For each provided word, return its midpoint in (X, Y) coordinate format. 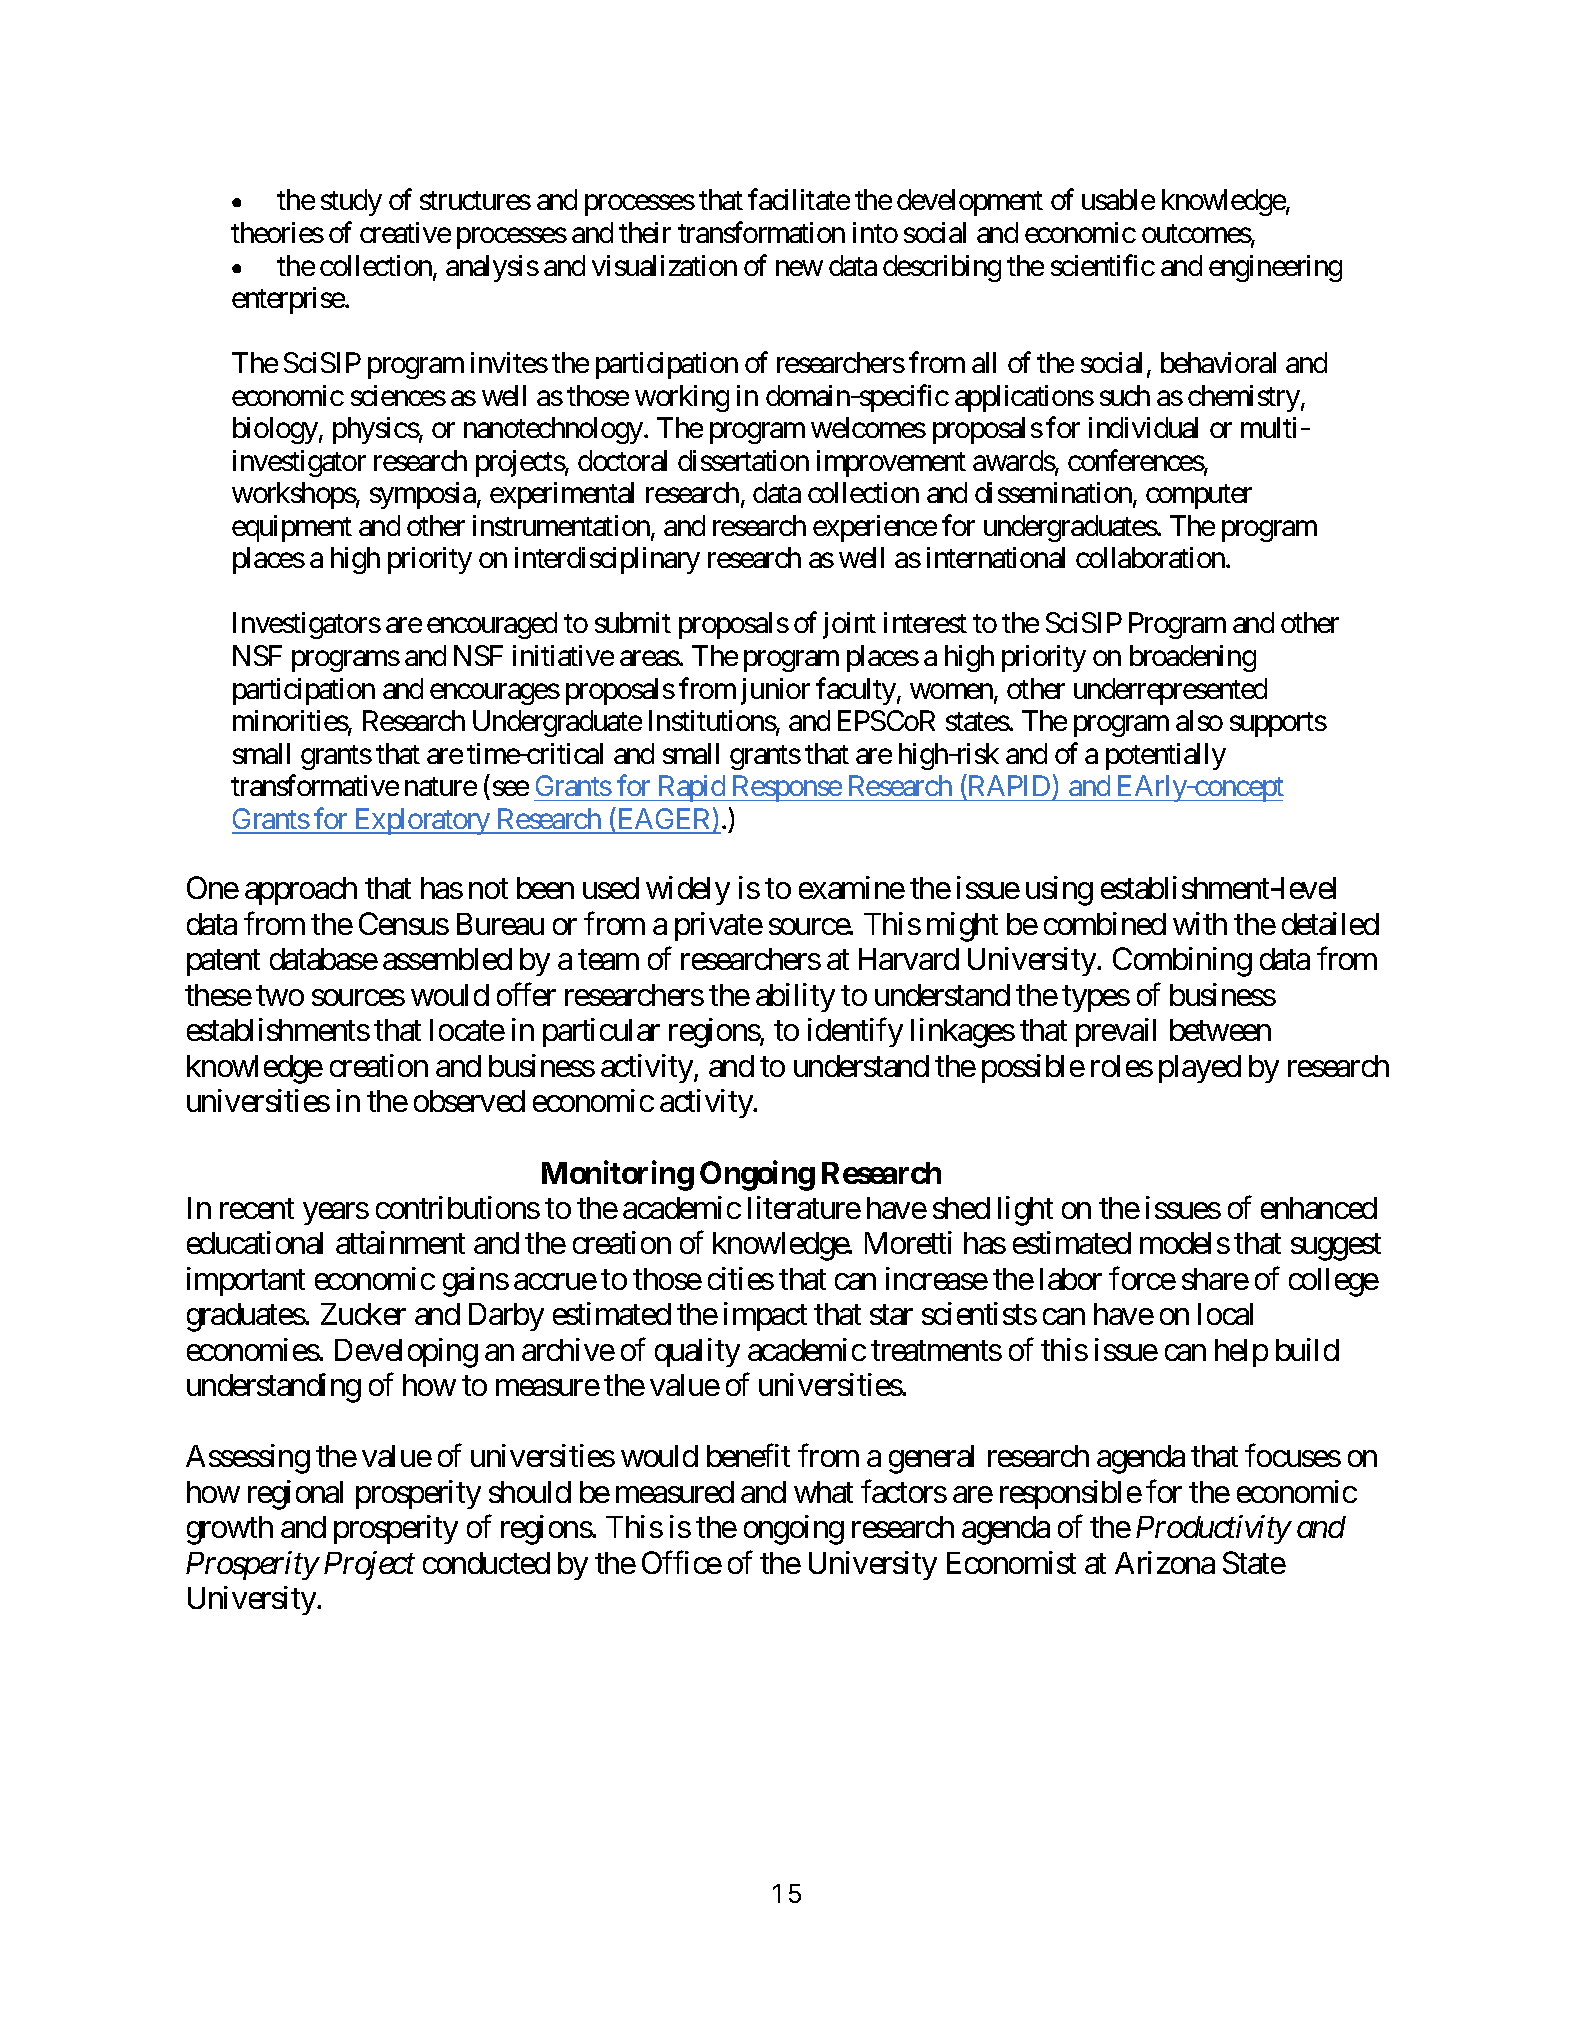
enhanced (1319, 1208)
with (1200, 923)
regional (295, 1495)
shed (961, 1208)
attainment (400, 1242)
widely (688, 890)
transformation (761, 232)
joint (849, 625)
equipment (292, 528)
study (351, 202)
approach (301, 891)
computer (1199, 497)
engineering (1275, 268)
